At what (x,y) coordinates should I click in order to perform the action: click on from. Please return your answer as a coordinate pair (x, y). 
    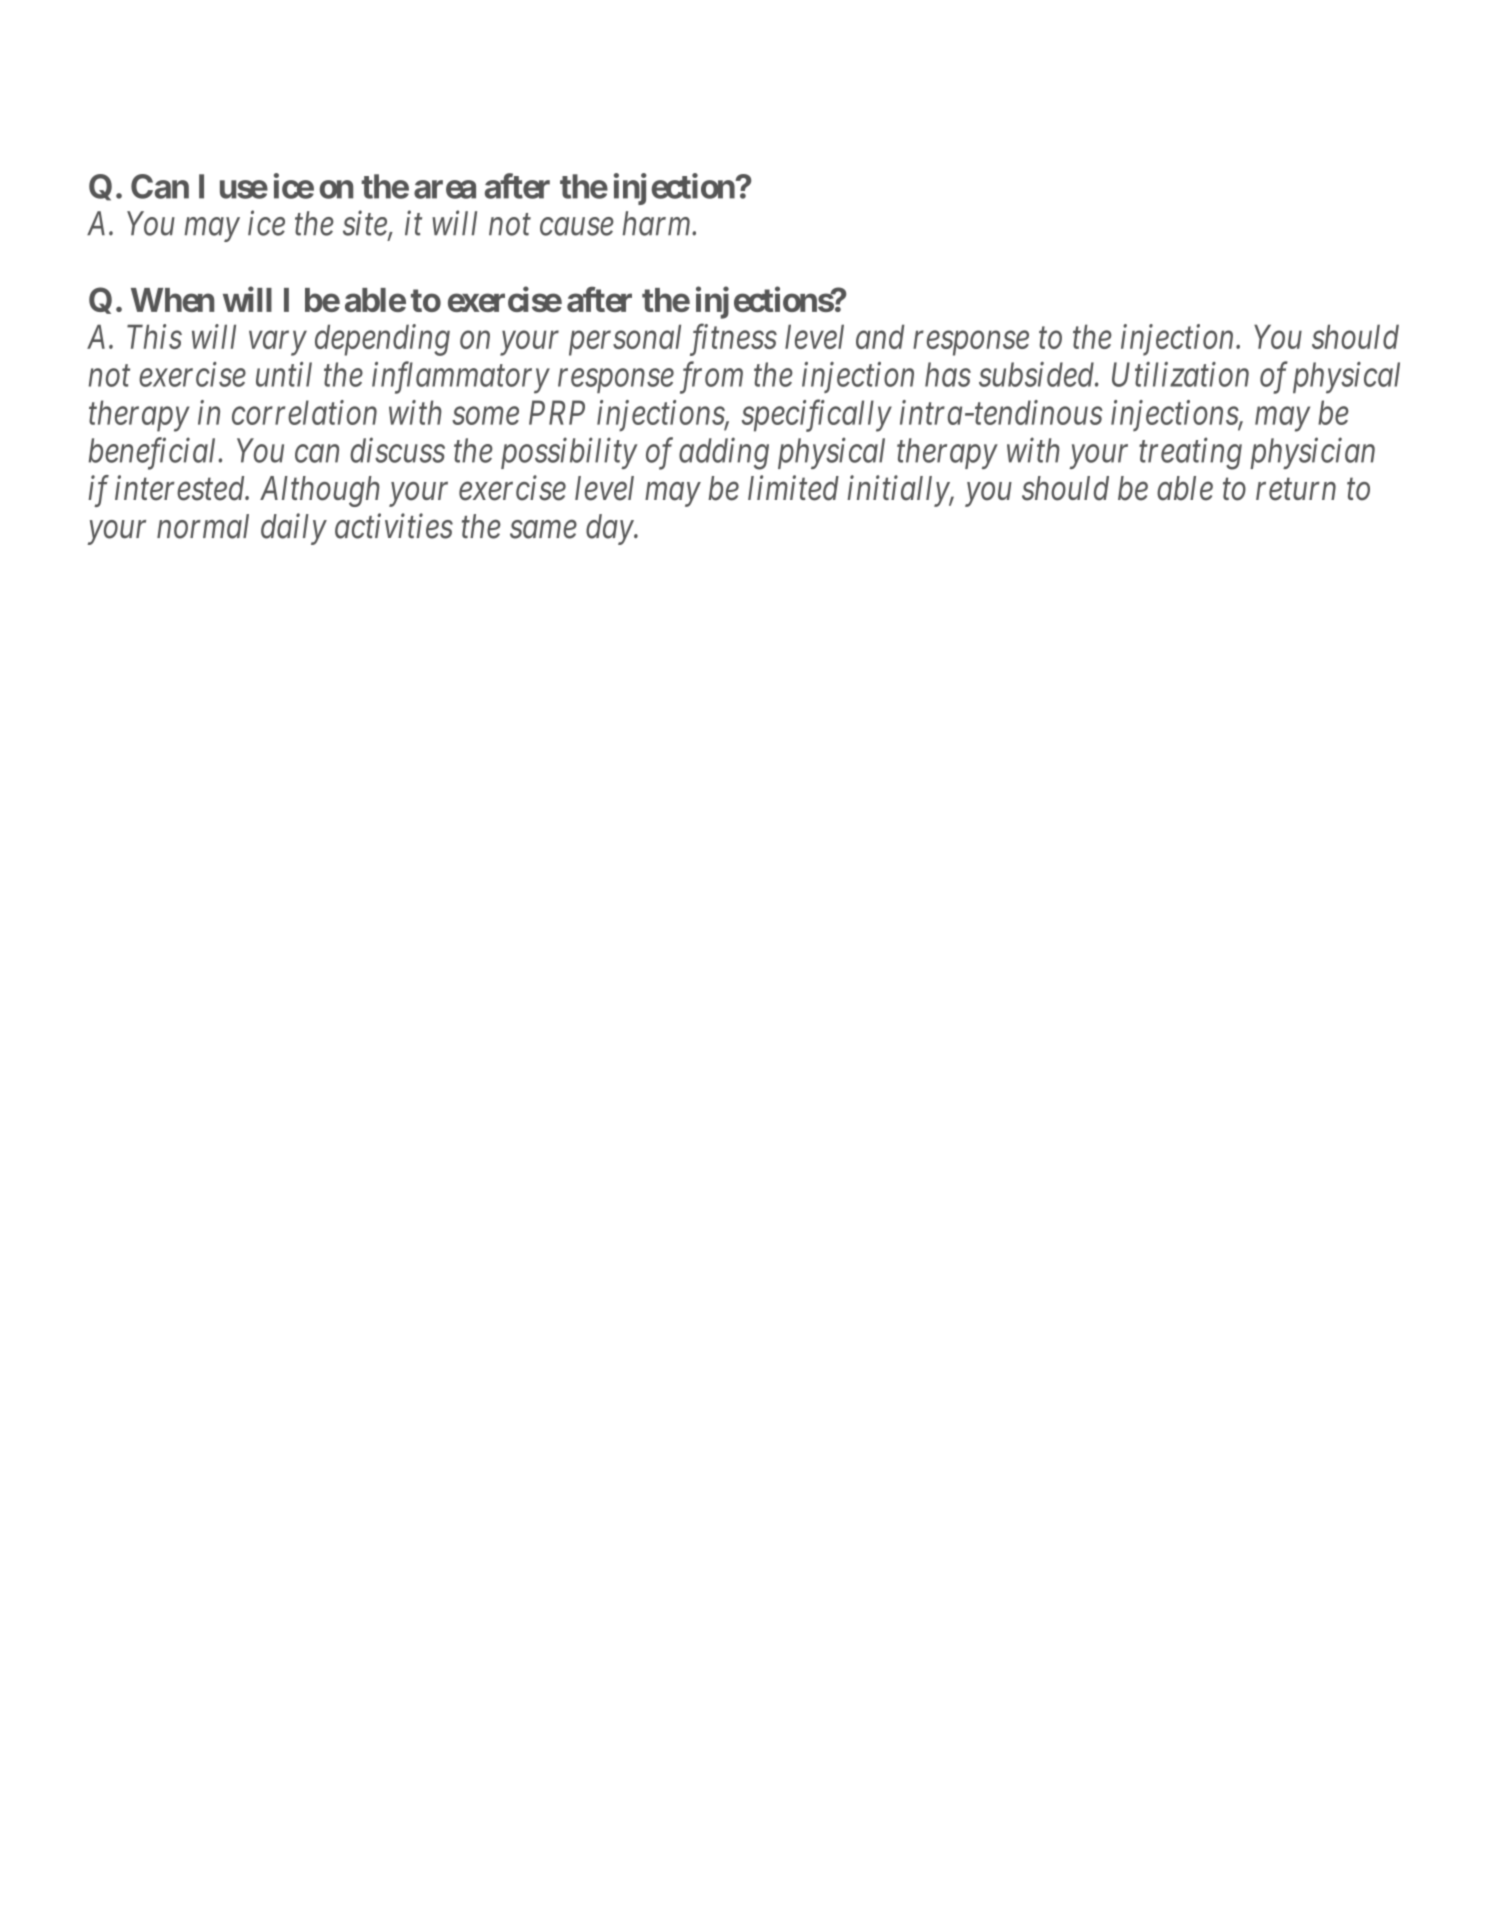
    Looking at the image, I should click on (711, 378).
